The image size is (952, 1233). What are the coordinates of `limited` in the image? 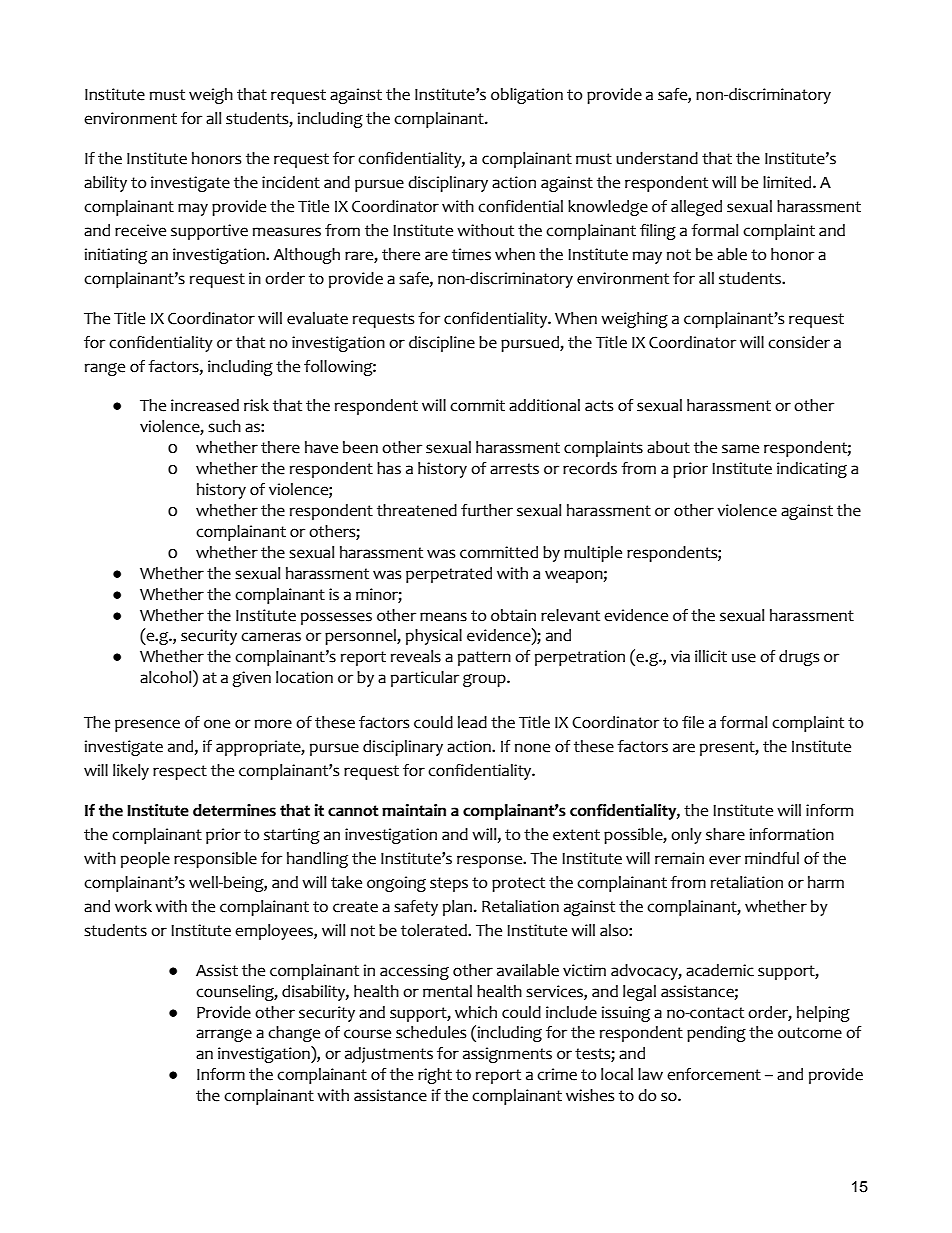 It's located at (788, 182).
